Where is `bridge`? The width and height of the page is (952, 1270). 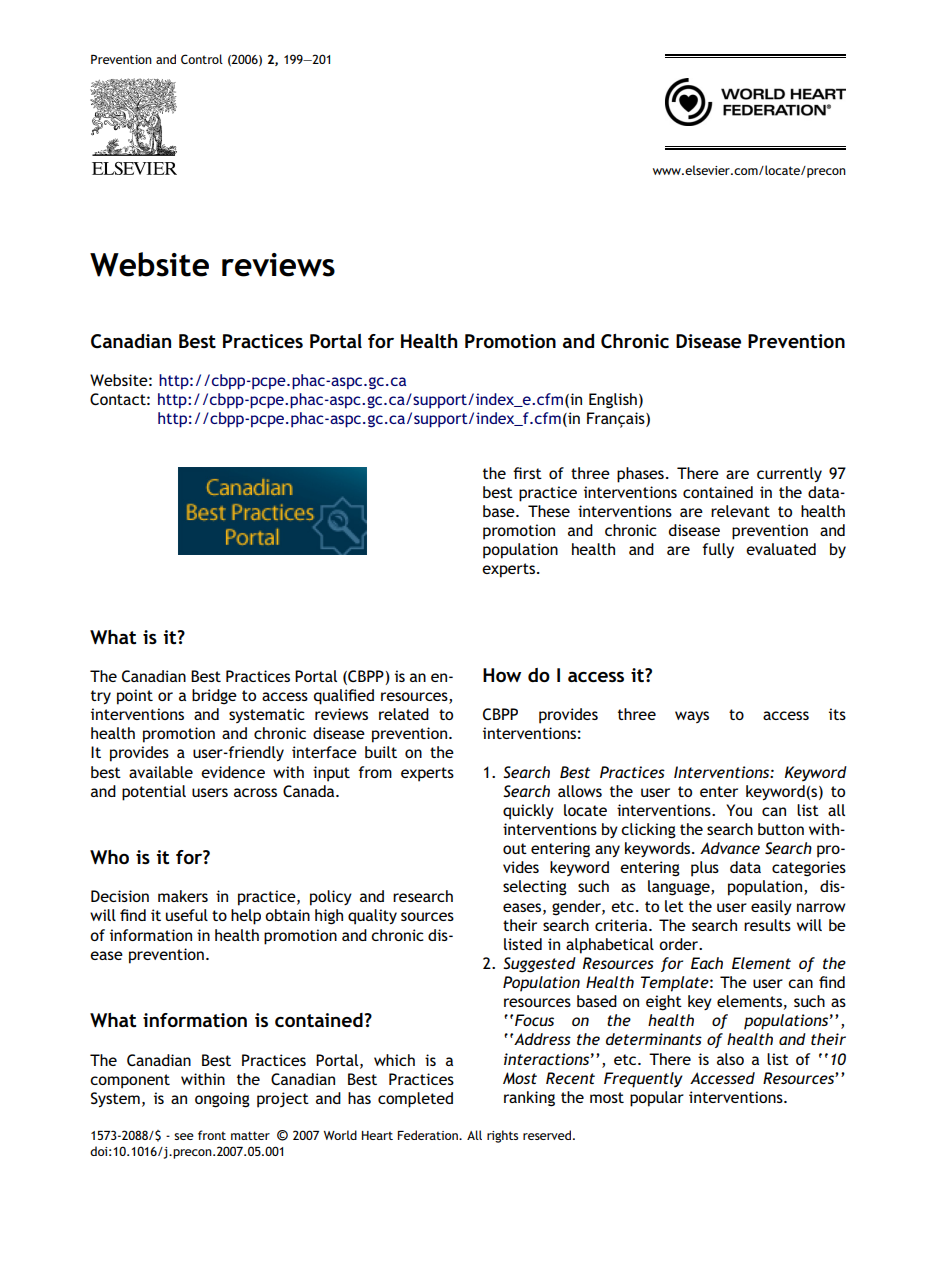
bridge is located at coordinates (214, 697).
